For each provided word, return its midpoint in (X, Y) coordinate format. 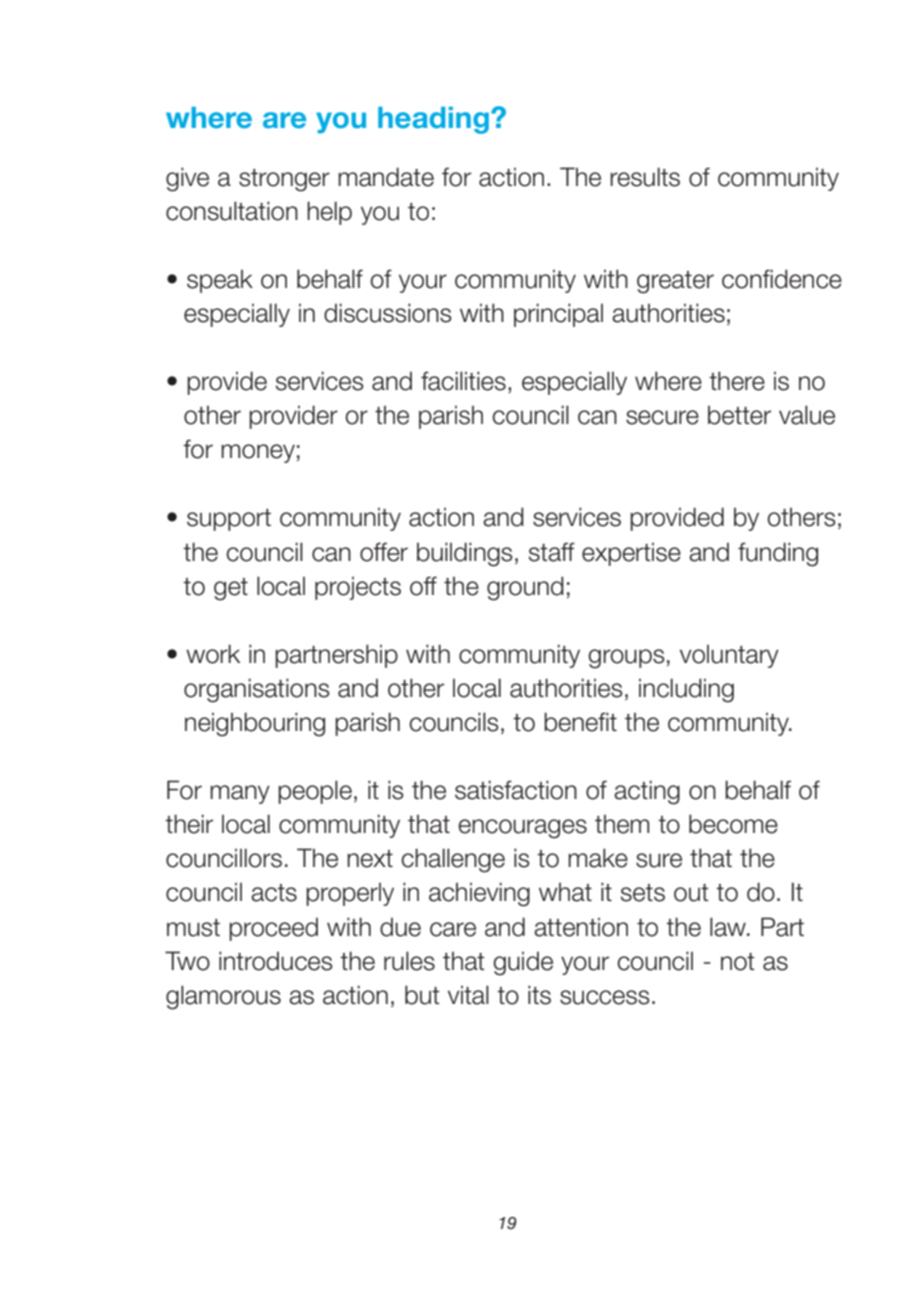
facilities (463, 381)
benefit (580, 722)
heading (433, 120)
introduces (276, 961)
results (645, 177)
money (258, 453)
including (686, 690)
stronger (284, 180)
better (739, 415)
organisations (257, 690)
